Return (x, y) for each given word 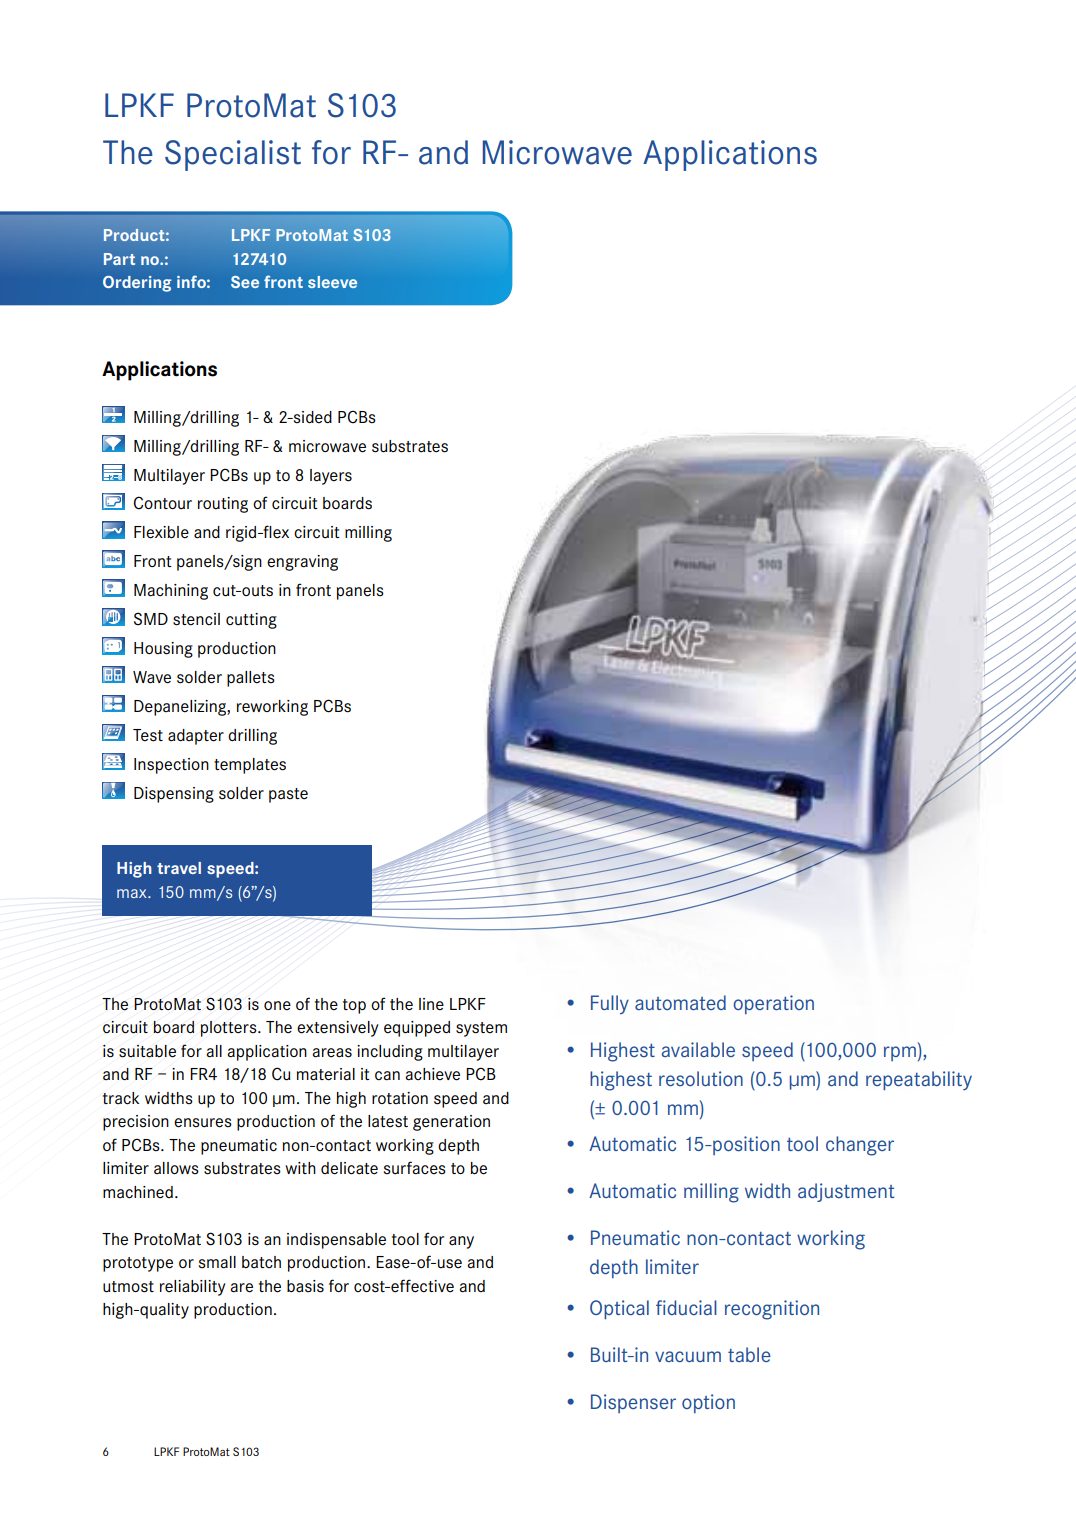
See (245, 282)
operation (773, 1004)
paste (288, 795)
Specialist (233, 155)
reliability (193, 1288)
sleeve (332, 282)
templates (250, 766)
